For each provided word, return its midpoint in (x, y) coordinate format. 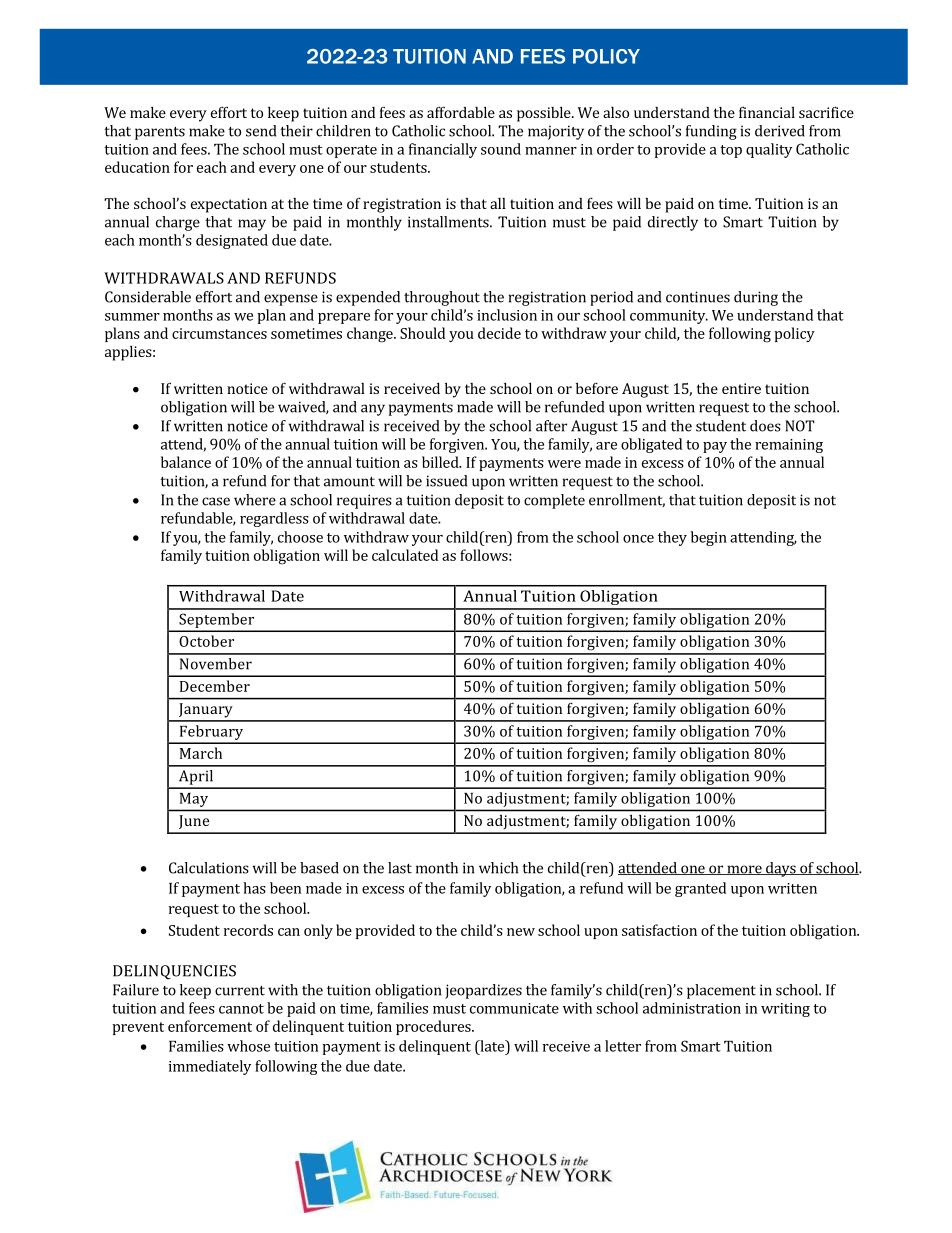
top (731, 151)
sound (501, 149)
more (744, 870)
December (215, 686)
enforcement (210, 1026)
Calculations (209, 868)
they (672, 538)
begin (709, 538)
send (261, 131)
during (756, 298)
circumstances (219, 333)
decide (499, 333)
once (638, 539)
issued (446, 481)
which (498, 868)
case (216, 501)
